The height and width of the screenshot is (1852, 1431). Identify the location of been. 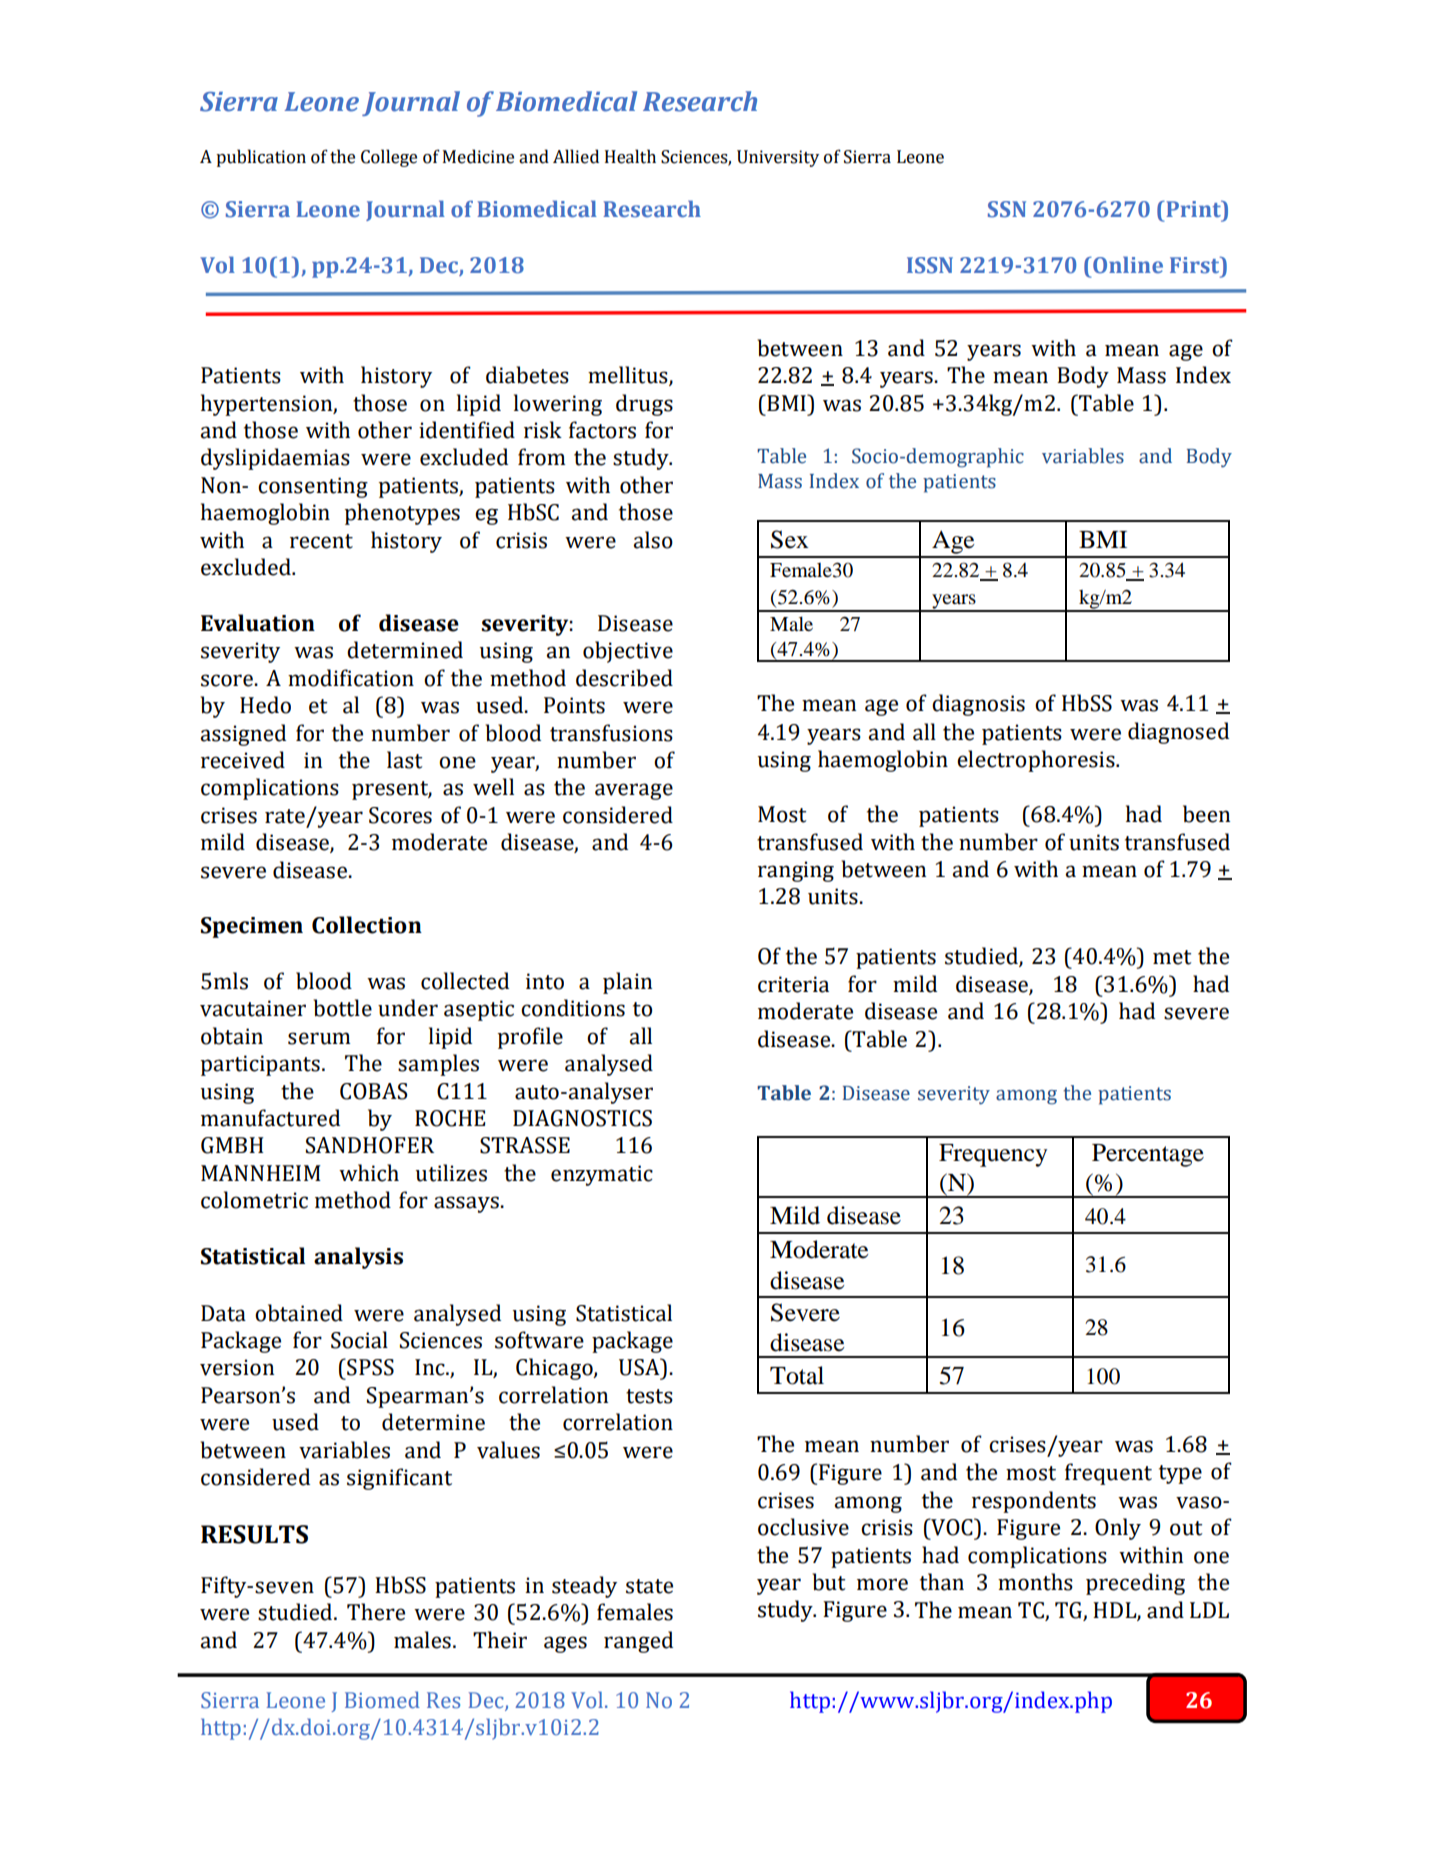
(1206, 814).
